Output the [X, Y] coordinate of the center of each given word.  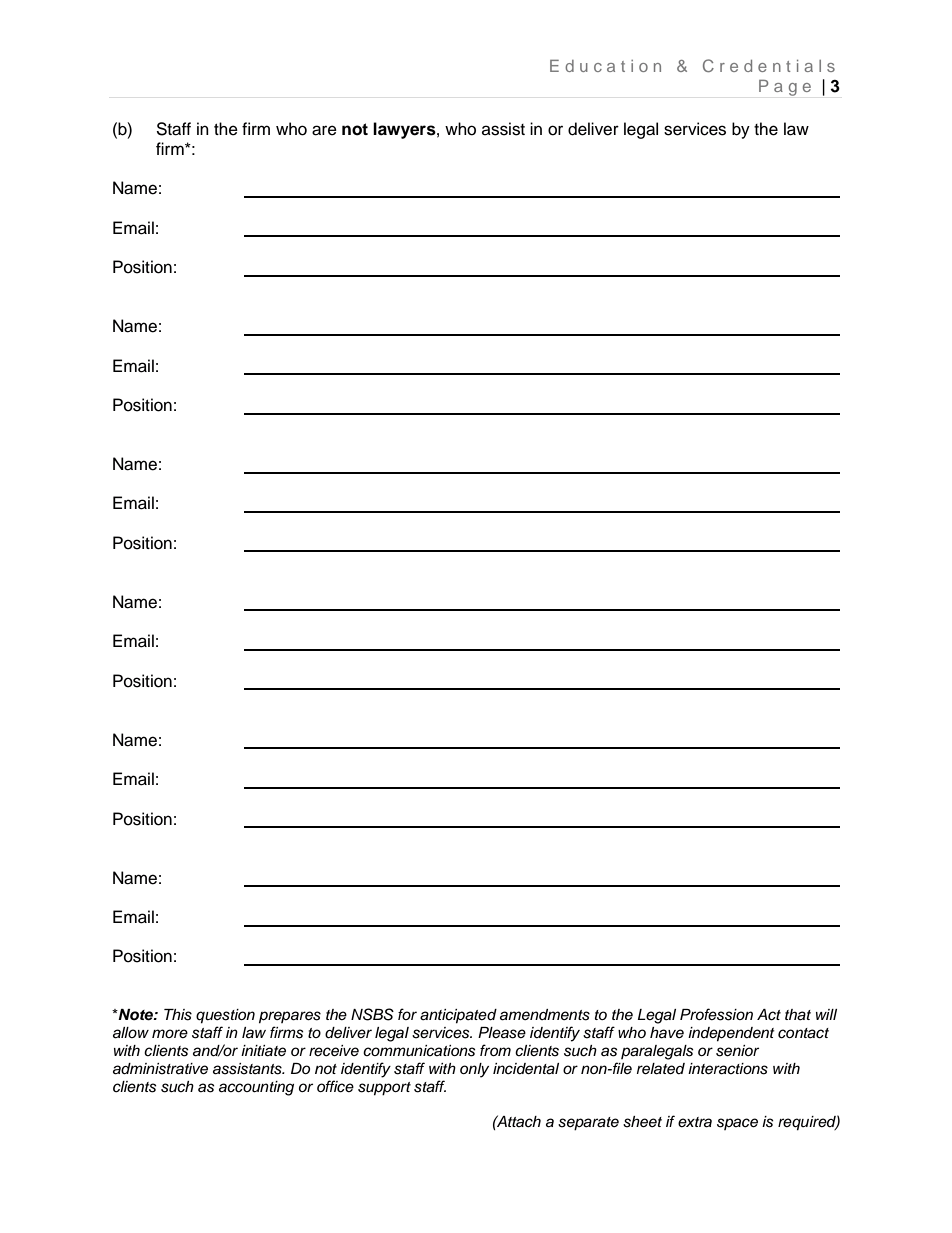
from [495, 1050]
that [798, 1015]
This [178, 1015]
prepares [290, 1017]
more [170, 1033]
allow [131, 1033]
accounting [256, 1088]
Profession [716, 1014]
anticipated [458, 1016]
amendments [545, 1015]
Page [785, 87]
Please [502, 1033]
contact [803, 1033]
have [667, 1033]
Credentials [769, 65]
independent [731, 1034]
